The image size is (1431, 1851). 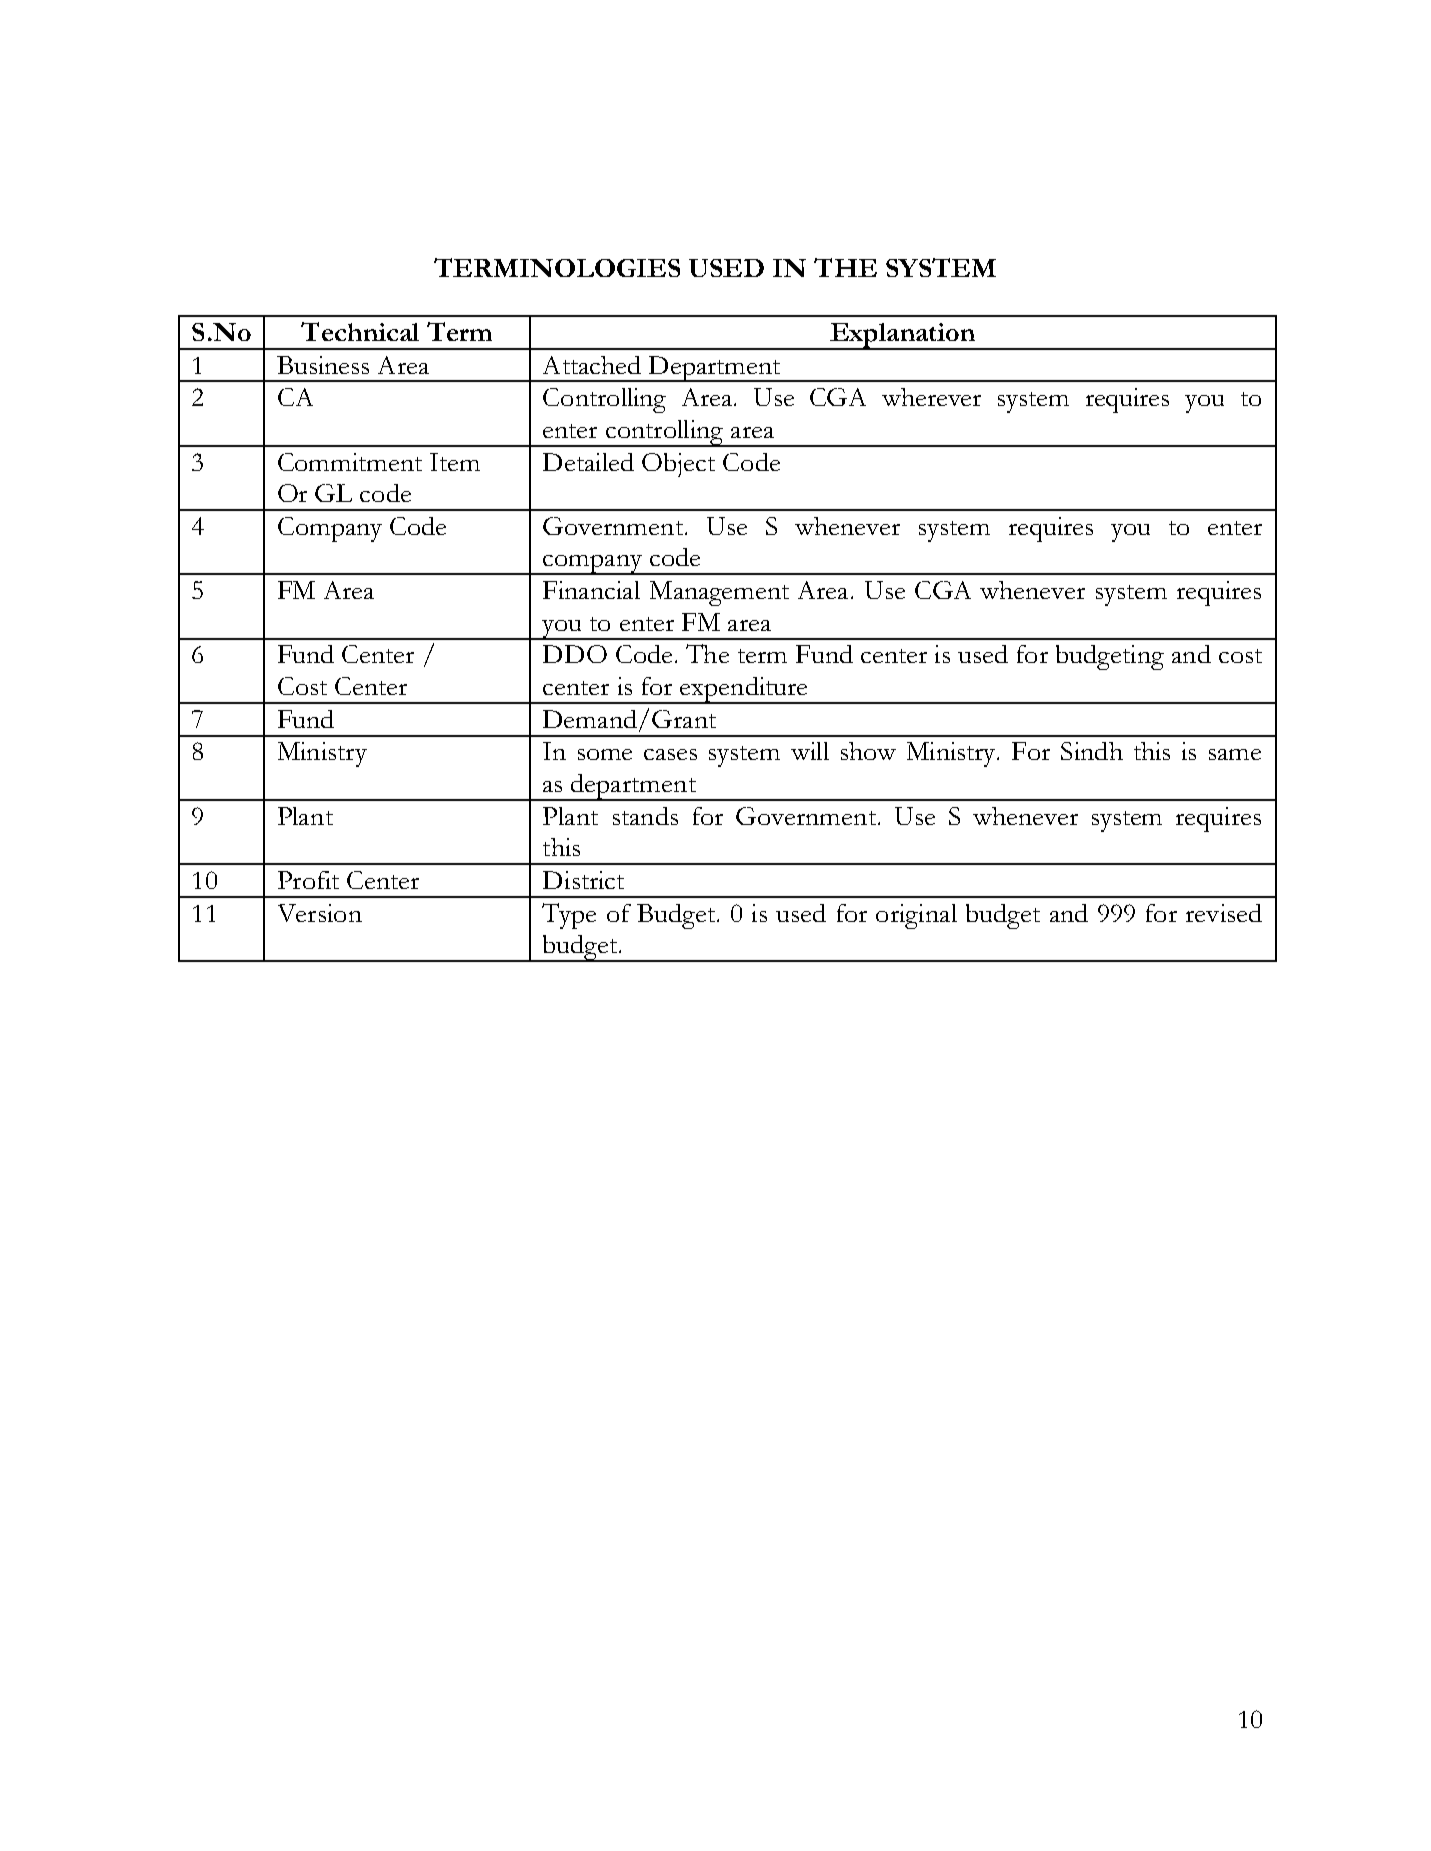 What do you see at coordinates (360, 331) in the screenshot?
I see `Technical` at bounding box center [360, 331].
